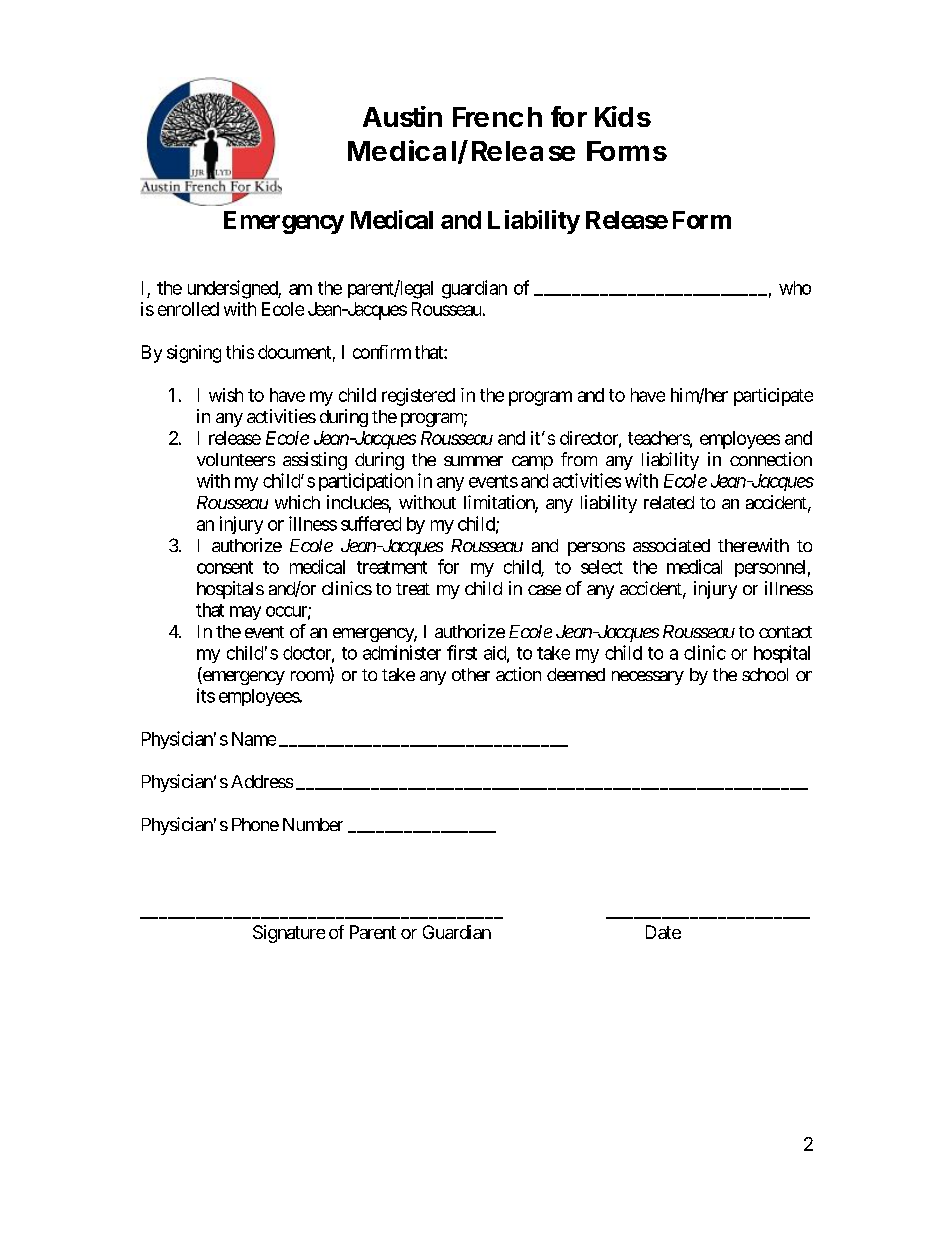 This screenshot has width=952, height=1233. Describe the element at coordinates (289, 934) in the screenshot. I see `Signature` at that location.
